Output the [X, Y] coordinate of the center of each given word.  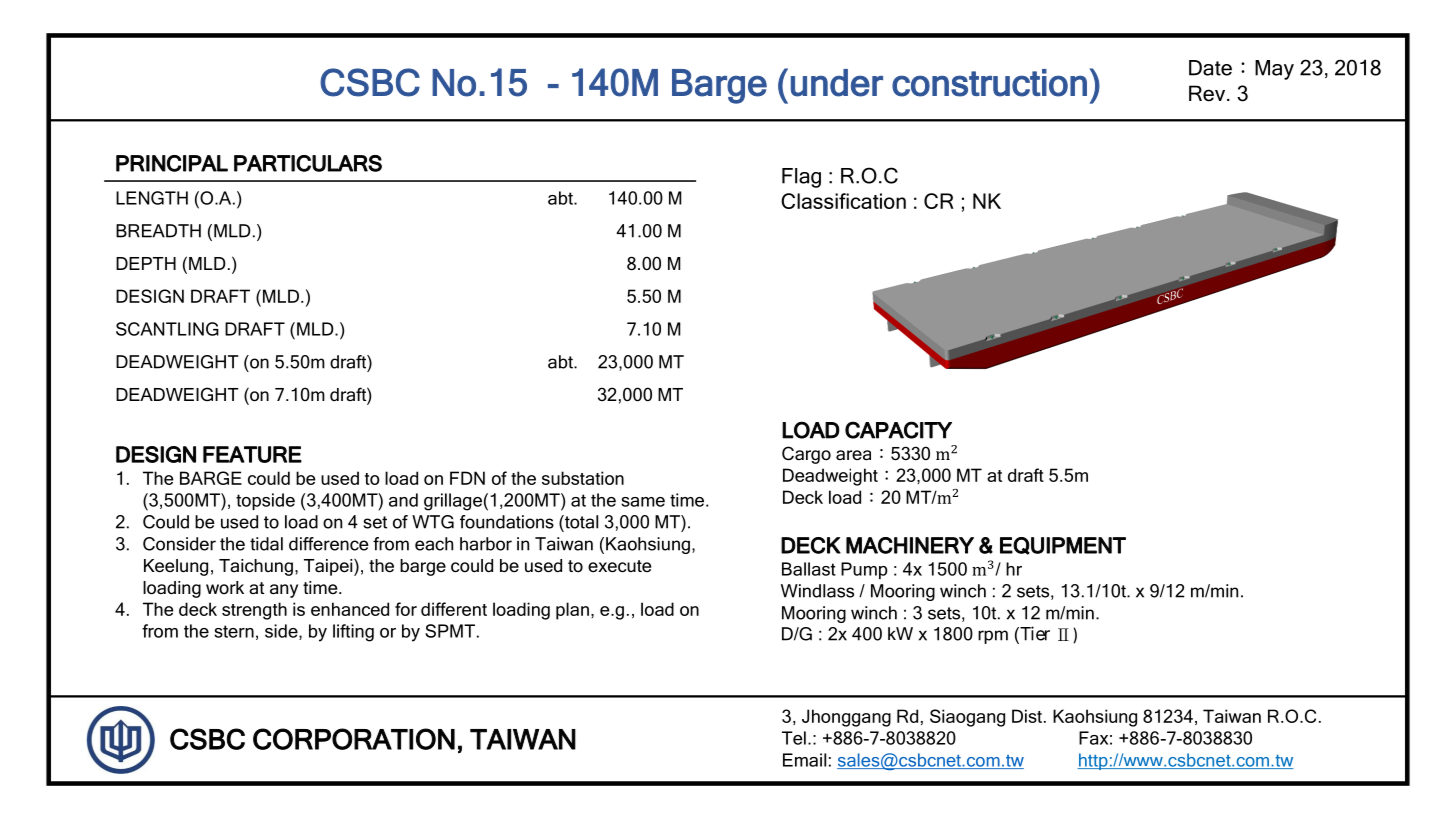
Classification [843, 201]
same [643, 502]
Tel [794, 738]
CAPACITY [898, 430]
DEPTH [146, 263]
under [837, 83]
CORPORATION [354, 739]
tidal [266, 544]
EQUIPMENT [1063, 546]
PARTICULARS [308, 163]
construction [989, 83]
